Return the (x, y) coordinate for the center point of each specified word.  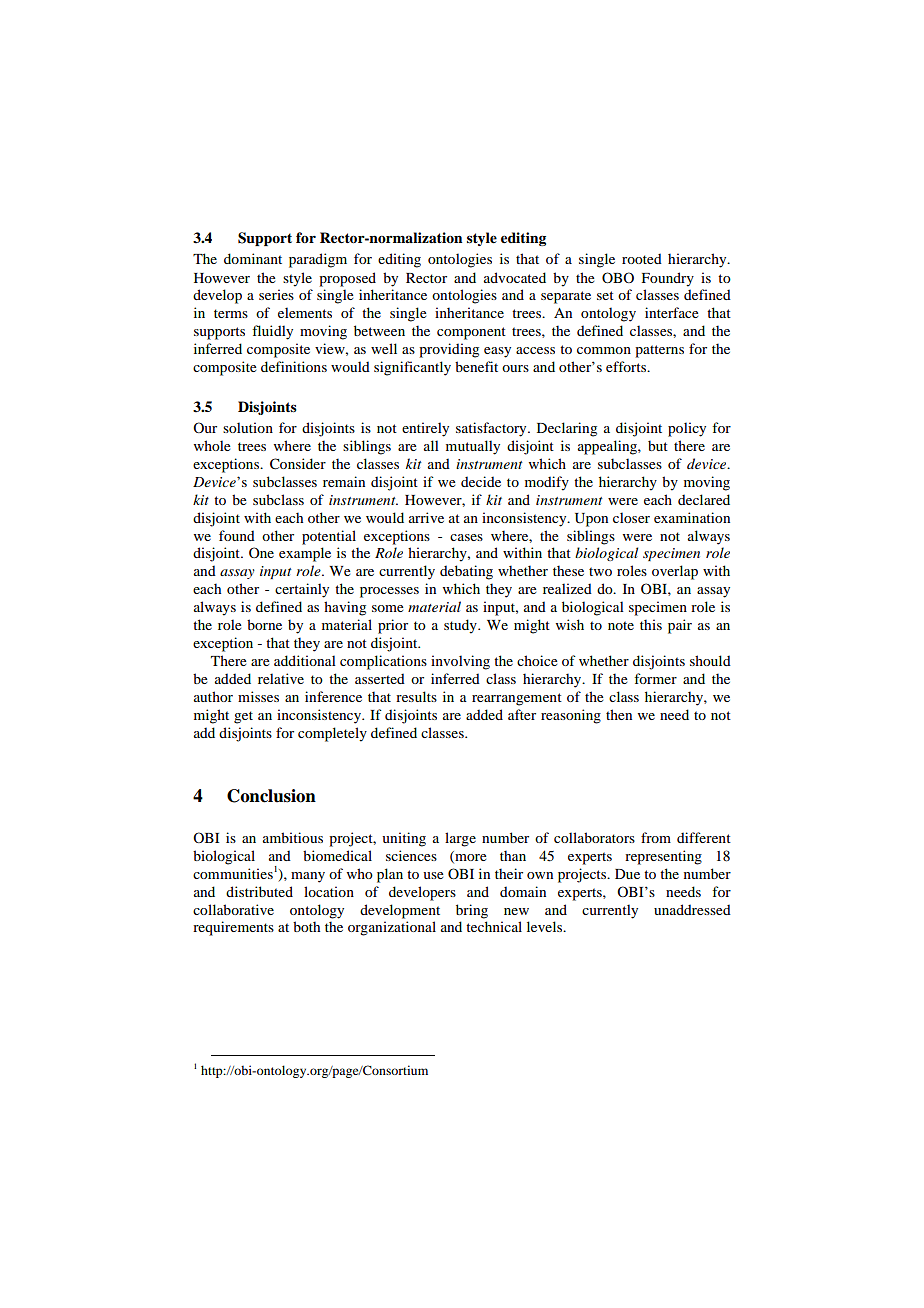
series (276, 294)
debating (466, 572)
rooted (642, 258)
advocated (515, 277)
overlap (675, 572)
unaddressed (692, 909)
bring (472, 911)
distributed (259, 891)
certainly (302, 590)
